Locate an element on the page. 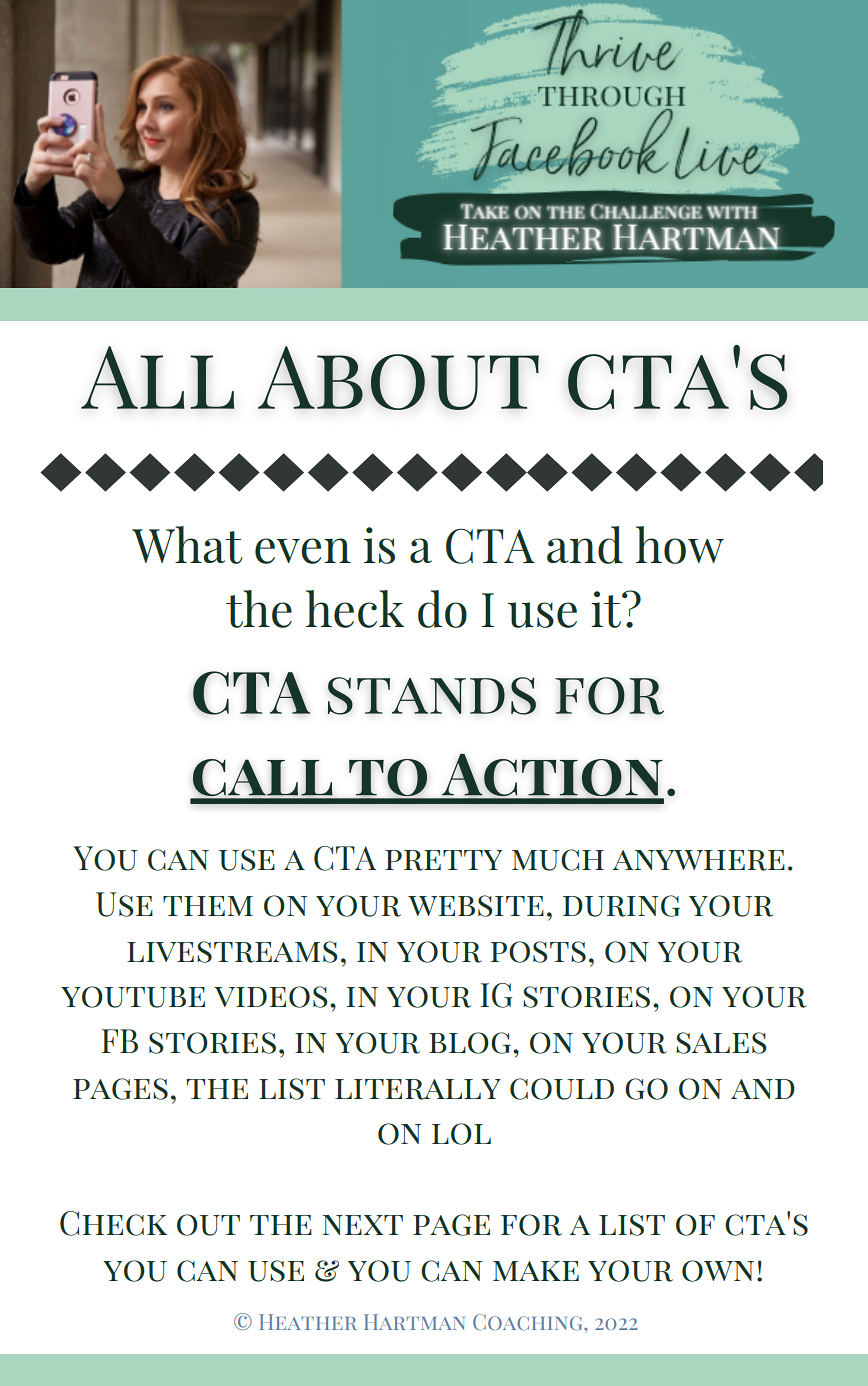  Hartman is located at coordinates (414, 1322).
